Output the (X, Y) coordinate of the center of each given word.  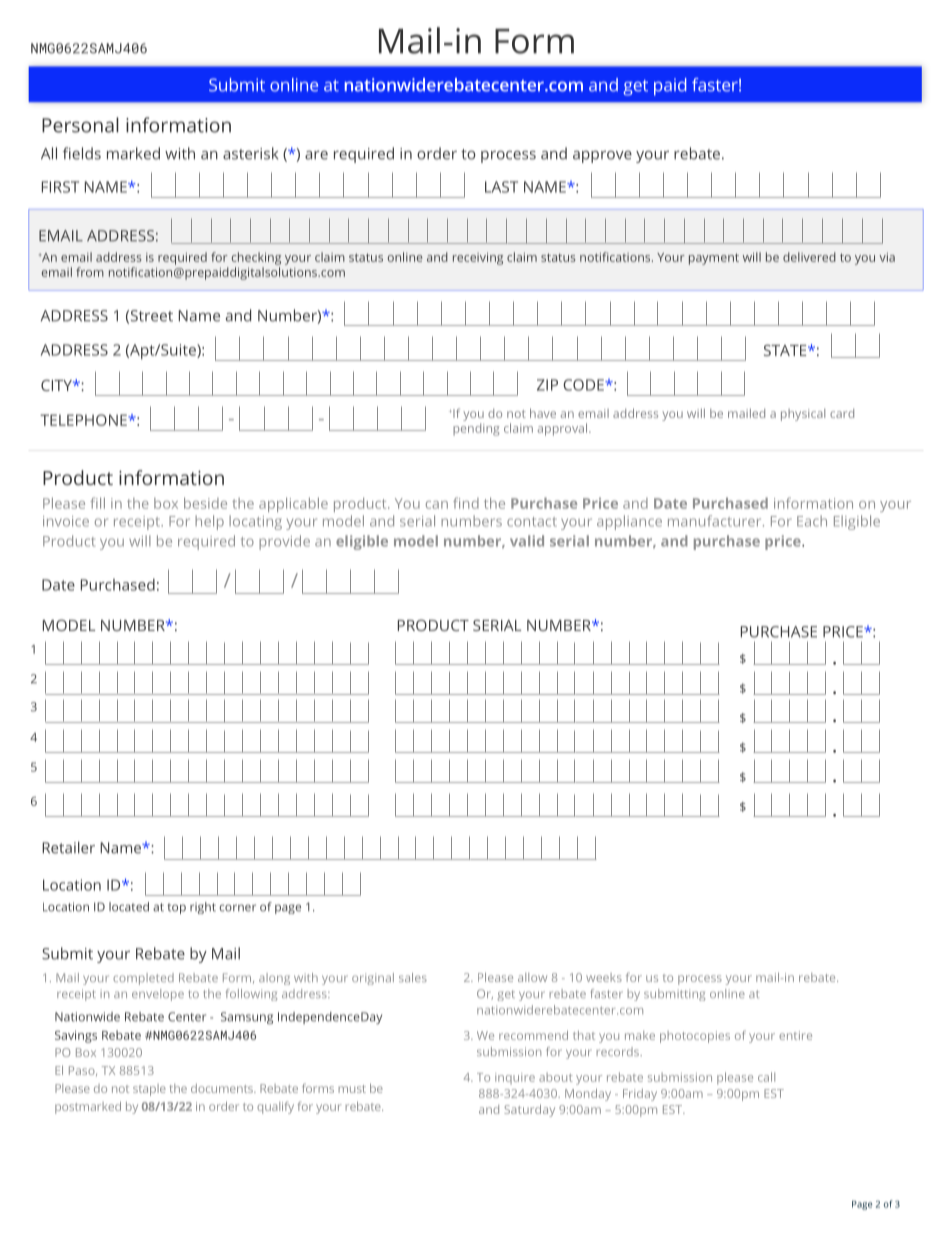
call (766, 1077)
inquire (515, 1078)
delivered (809, 257)
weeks (604, 977)
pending (476, 429)
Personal (80, 125)
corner (237, 908)
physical (803, 415)
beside (205, 503)
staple (149, 1090)
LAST (501, 187)
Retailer (68, 847)
